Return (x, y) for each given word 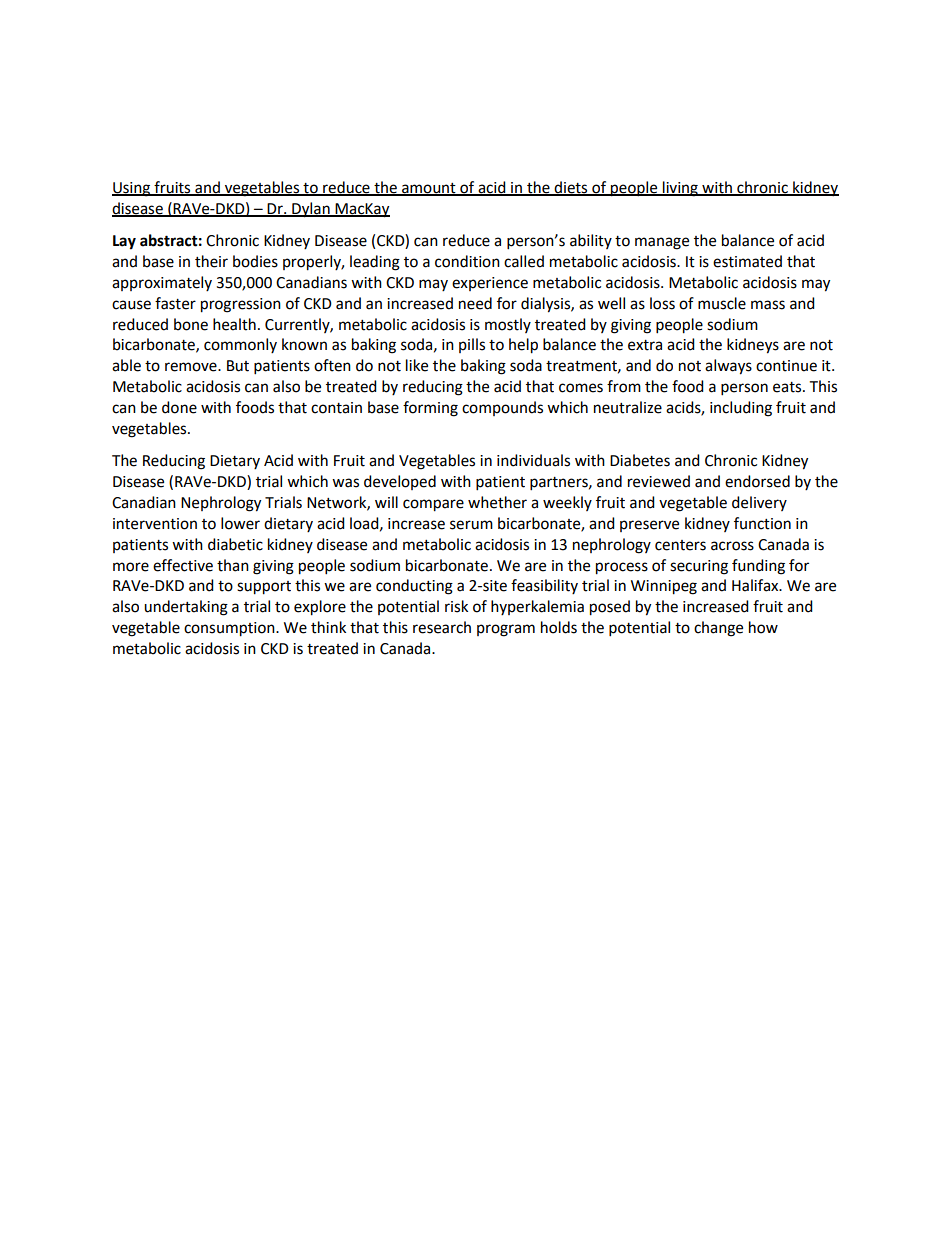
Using (132, 189)
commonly (240, 345)
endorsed (757, 481)
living (680, 189)
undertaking (186, 608)
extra (645, 345)
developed (400, 482)
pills (472, 345)
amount (429, 189)
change (718, 629)
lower (240, 523)
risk (456, 606)
